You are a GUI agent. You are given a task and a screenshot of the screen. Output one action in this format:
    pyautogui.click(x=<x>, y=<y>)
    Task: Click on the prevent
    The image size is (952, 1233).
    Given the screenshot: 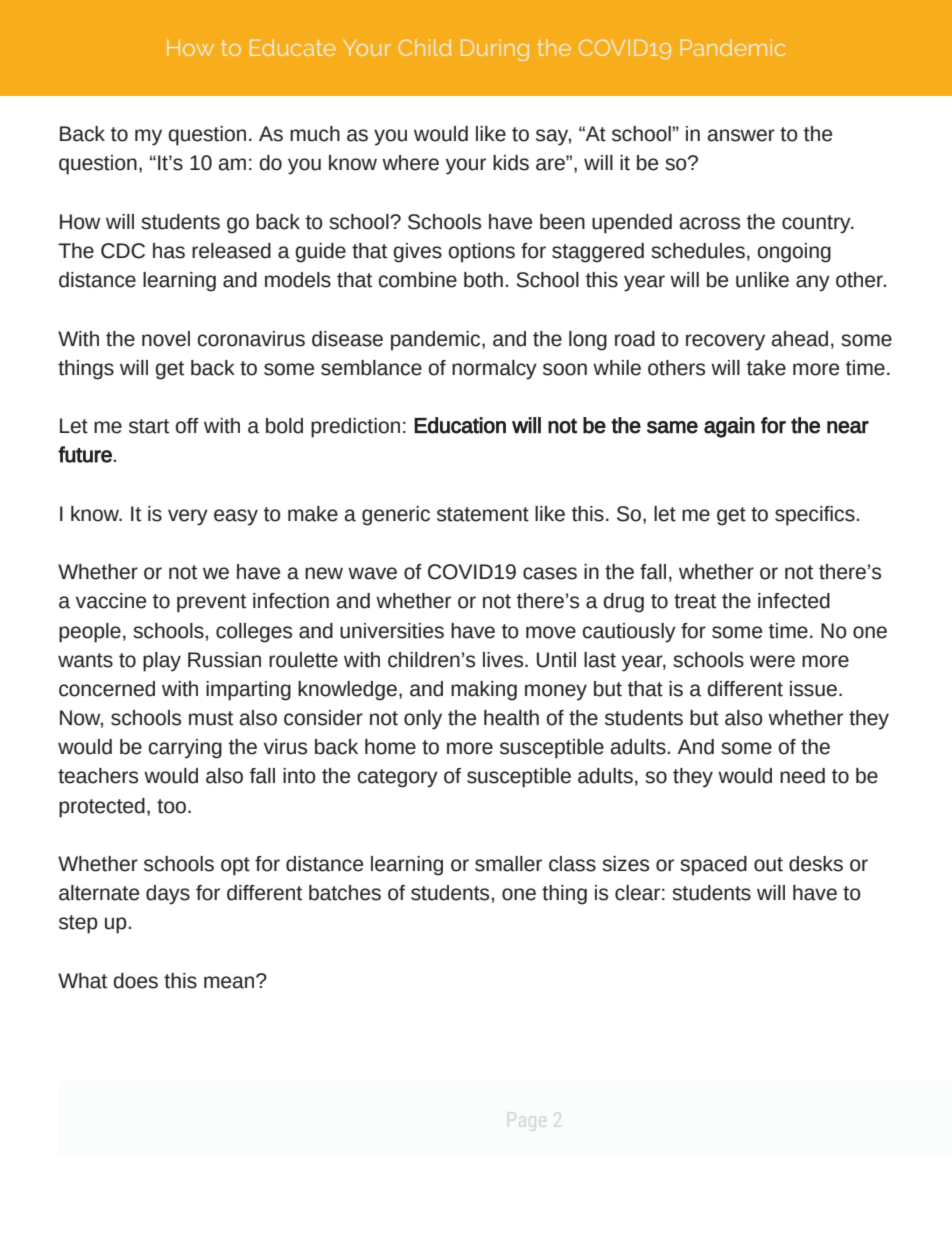 What is the action you would take?
    pyautogui.click(x=211, y=603)
